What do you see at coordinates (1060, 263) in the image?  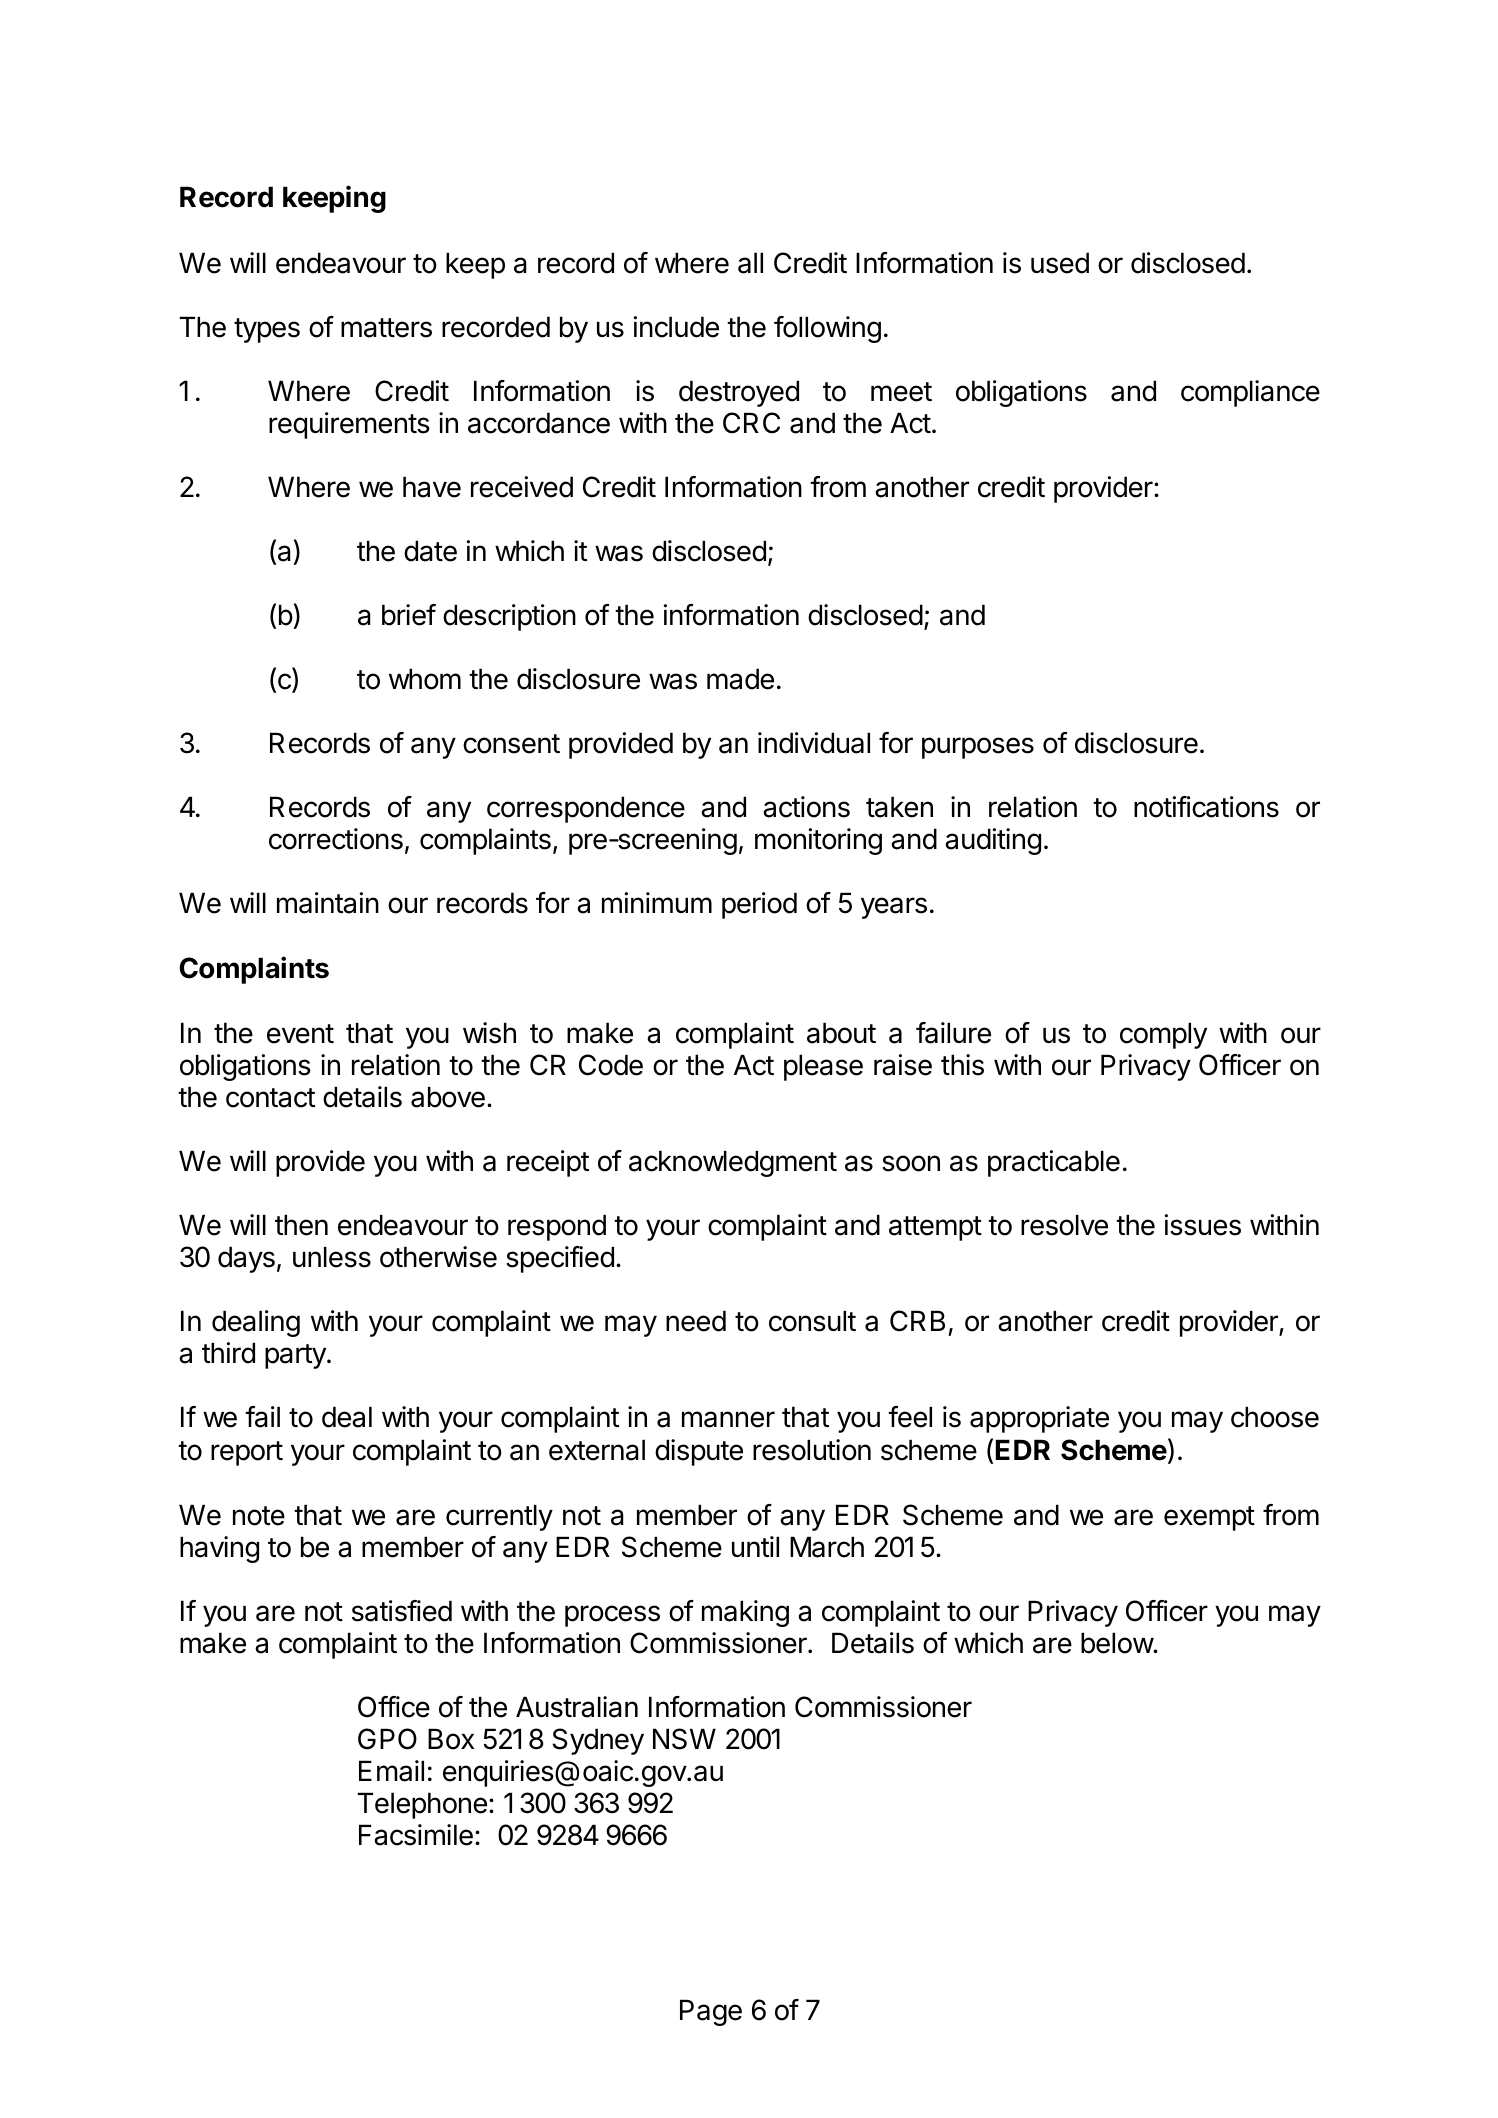 I see `used` at bounding box center [1060, 263].
